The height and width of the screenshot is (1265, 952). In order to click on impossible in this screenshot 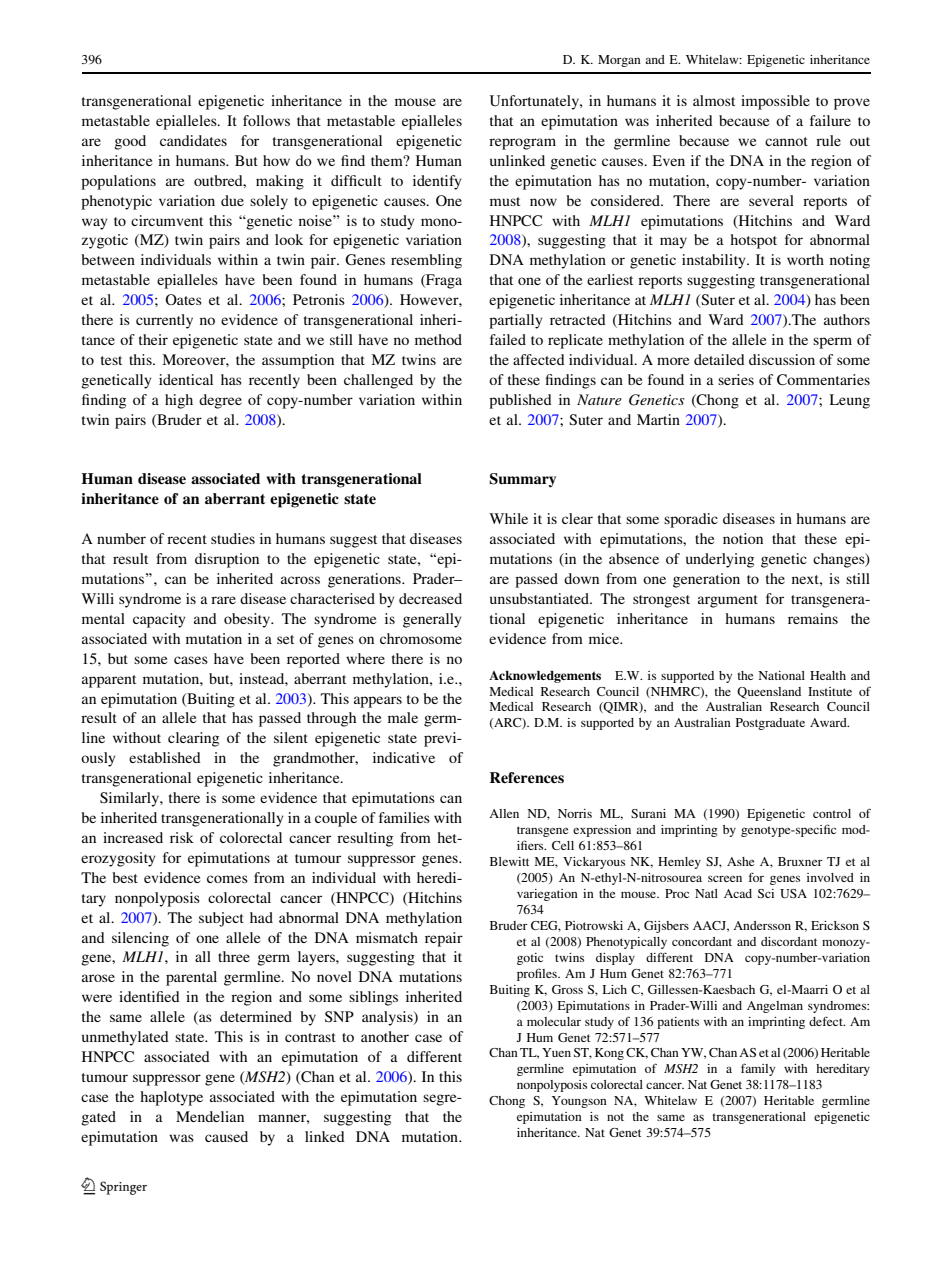, I will do `click(775, 102)`.
